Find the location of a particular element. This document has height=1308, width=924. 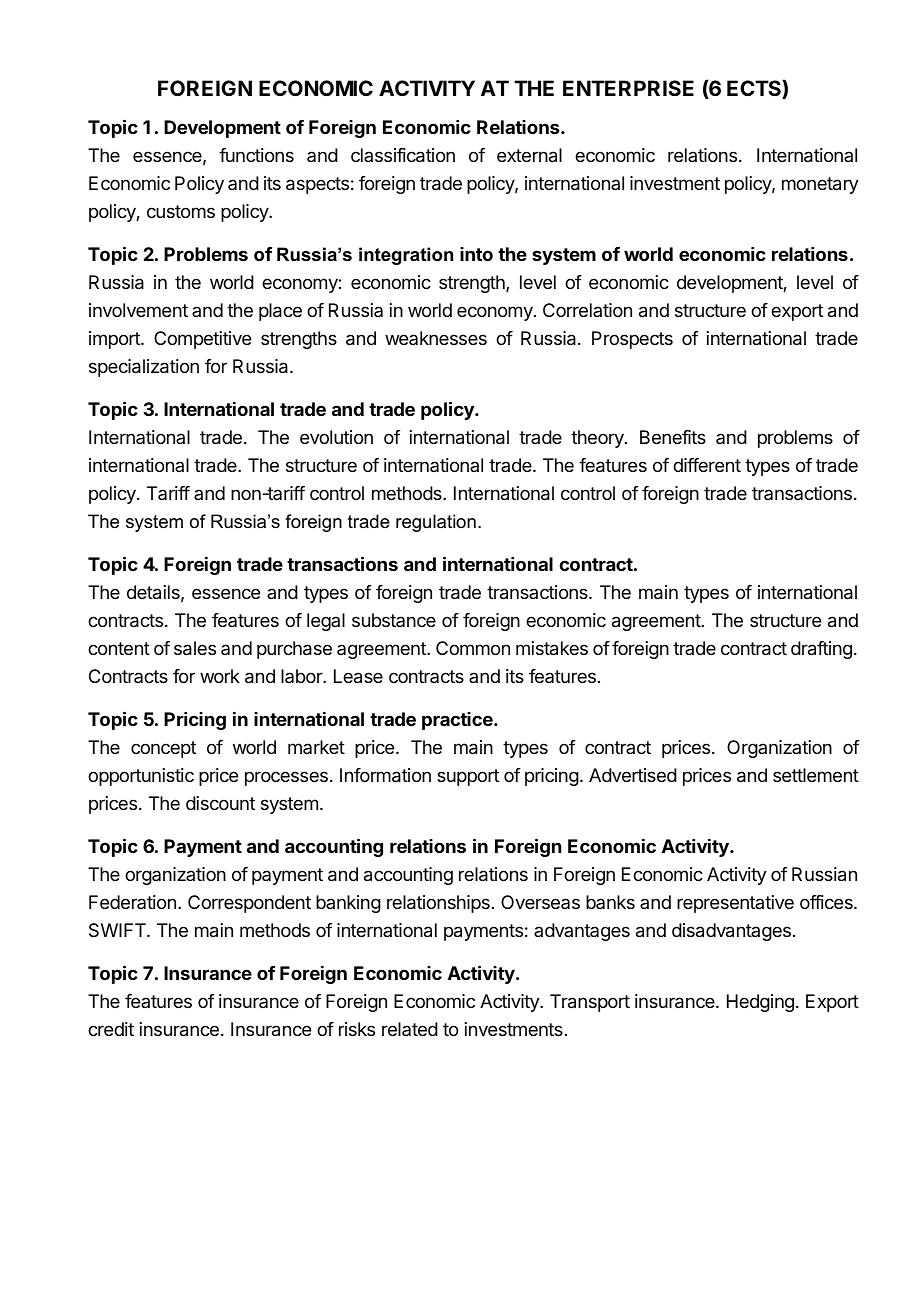

credit is located at coordinates (111, 1029).
